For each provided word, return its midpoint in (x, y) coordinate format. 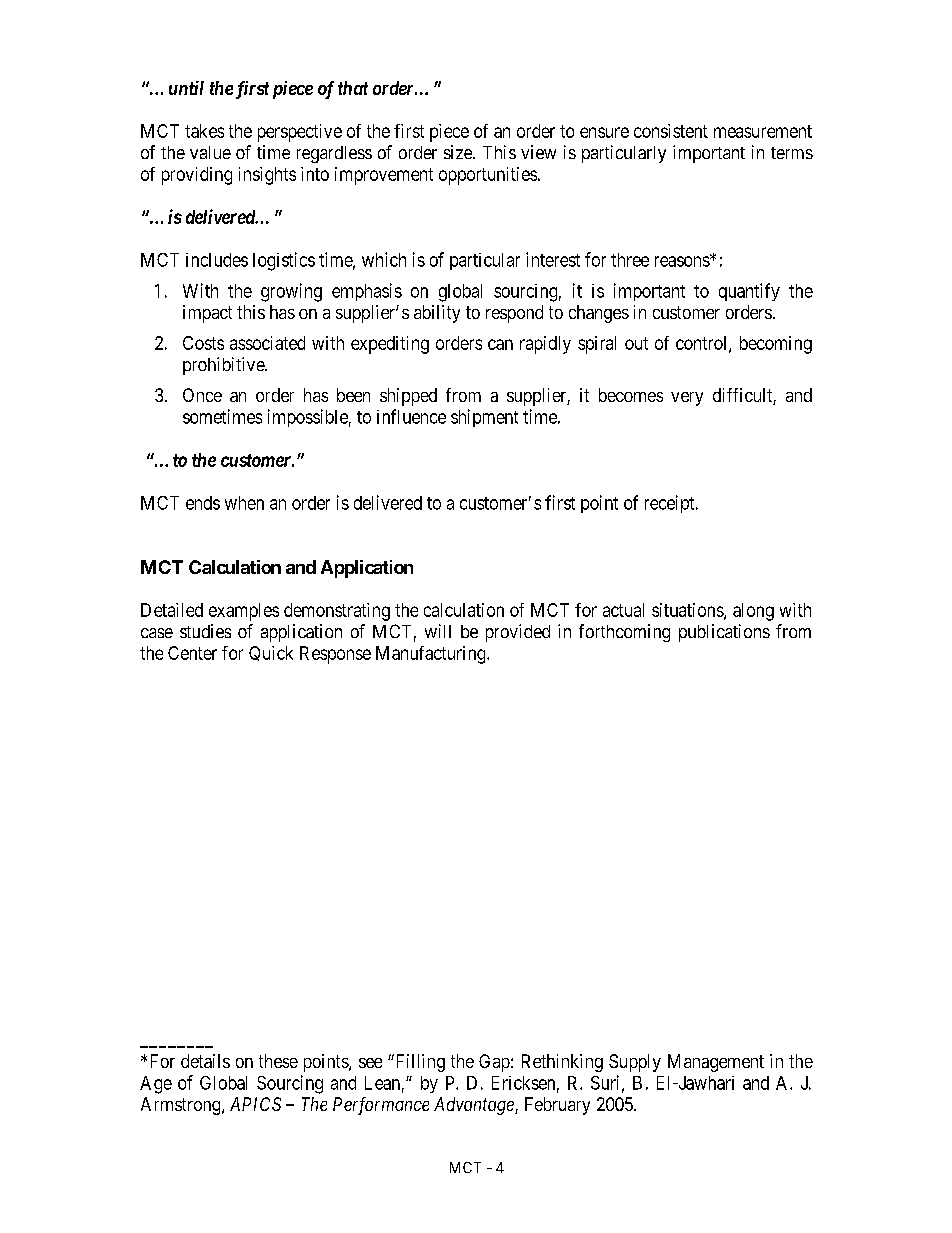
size (459, 152)
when (244, 503)
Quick (271, 653)
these (278, 1061)
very (687, 399)
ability (437, 314)
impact (207, 314)
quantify (749, 292)
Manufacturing (432, 655)
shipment (484, 418)
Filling (419, 1063)
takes (204, 131)
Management (716, 1063)
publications (724, 633)
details (205, 1061)
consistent (671, 131)
